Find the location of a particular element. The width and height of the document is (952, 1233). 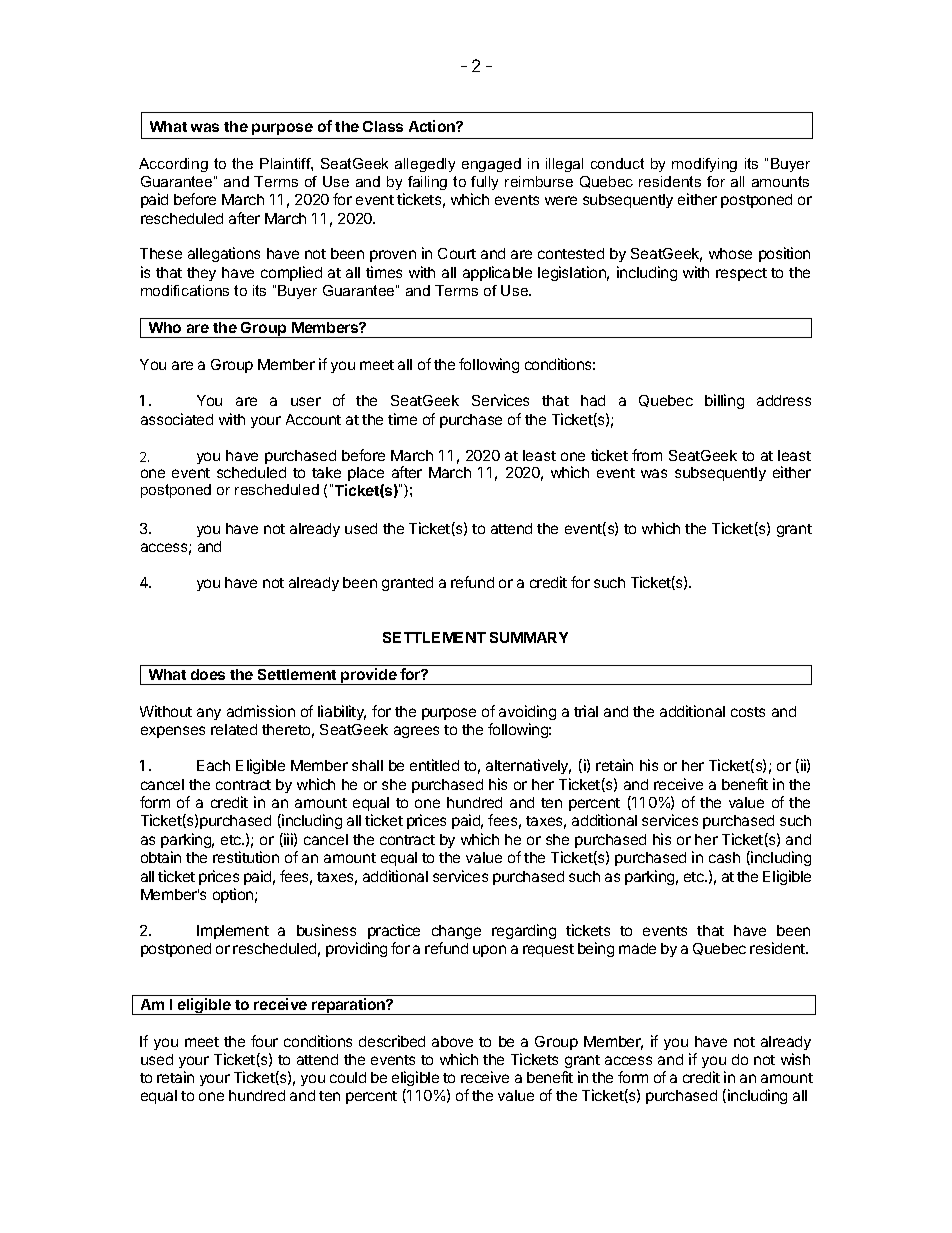

cash is located at coordinates (724, 857).
